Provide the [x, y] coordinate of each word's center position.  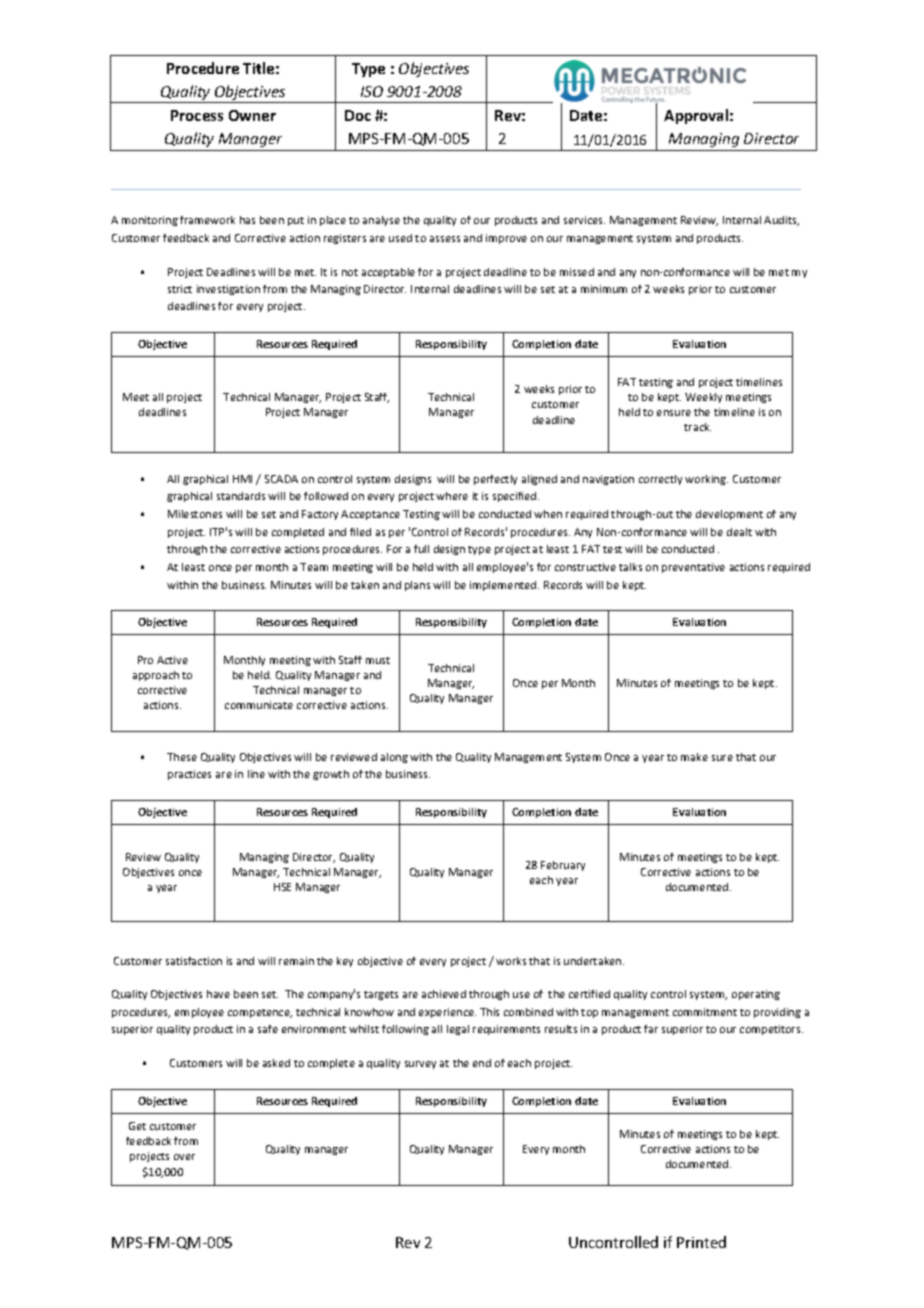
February [563, 866]
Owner [252, 115]
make [694, 757]
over [184, 1157]
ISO [372, 91]
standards [241, 496]
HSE [282, 887]
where [452, 496]
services [584, 220]
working [706, 480]
